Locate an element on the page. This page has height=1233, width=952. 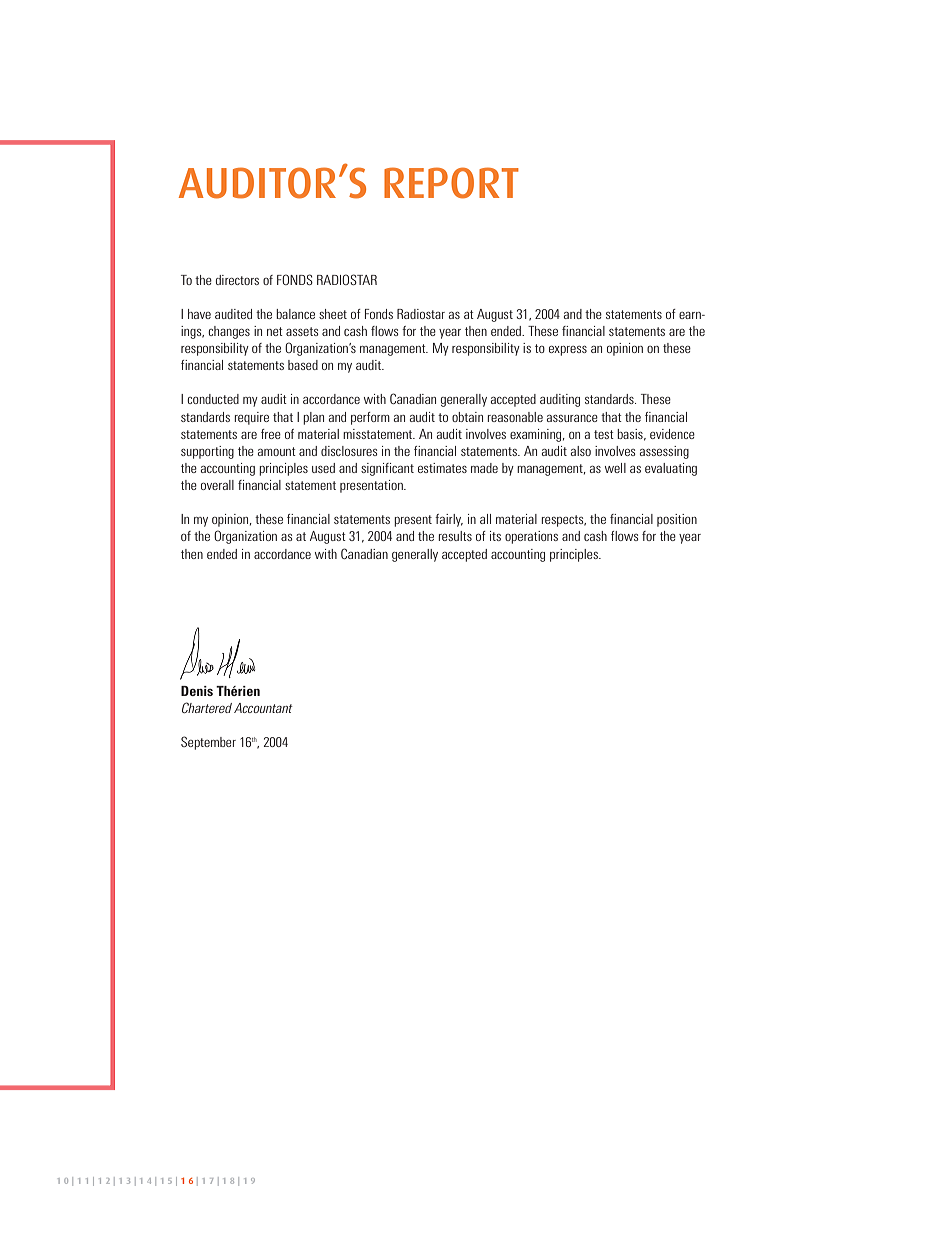
directors is located at coordinates (237, 280).
